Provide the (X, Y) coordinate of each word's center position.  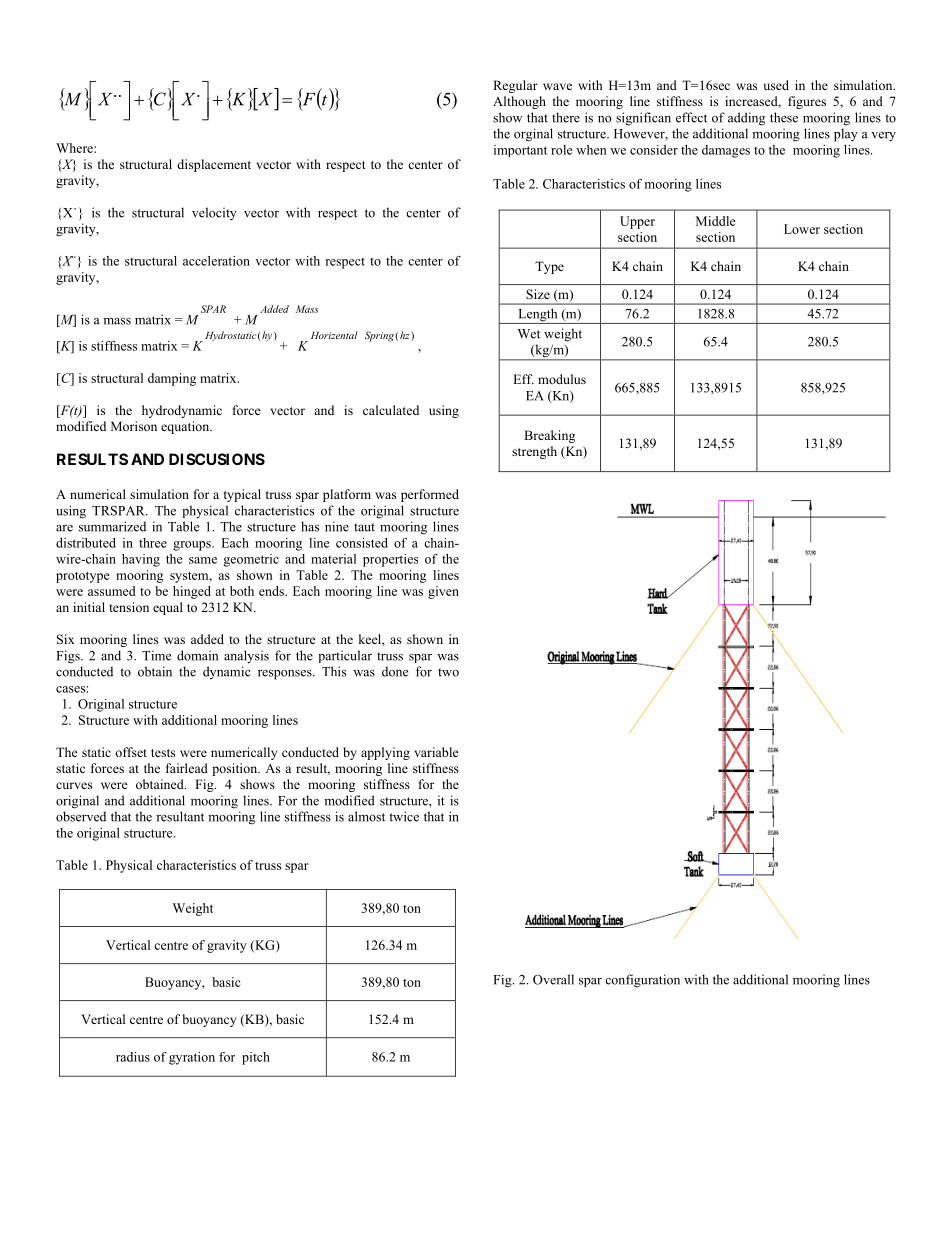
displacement (214, 165)
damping (172, 379)
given (443, 592)
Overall (553, 979)
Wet (529, 334)
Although (519, 102)
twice (404, 816)
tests (163, 753)
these (784, 117)
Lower (802, 229)
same (203, 560)
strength (534, 452)
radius (133, 1057)
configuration (642, 981)
